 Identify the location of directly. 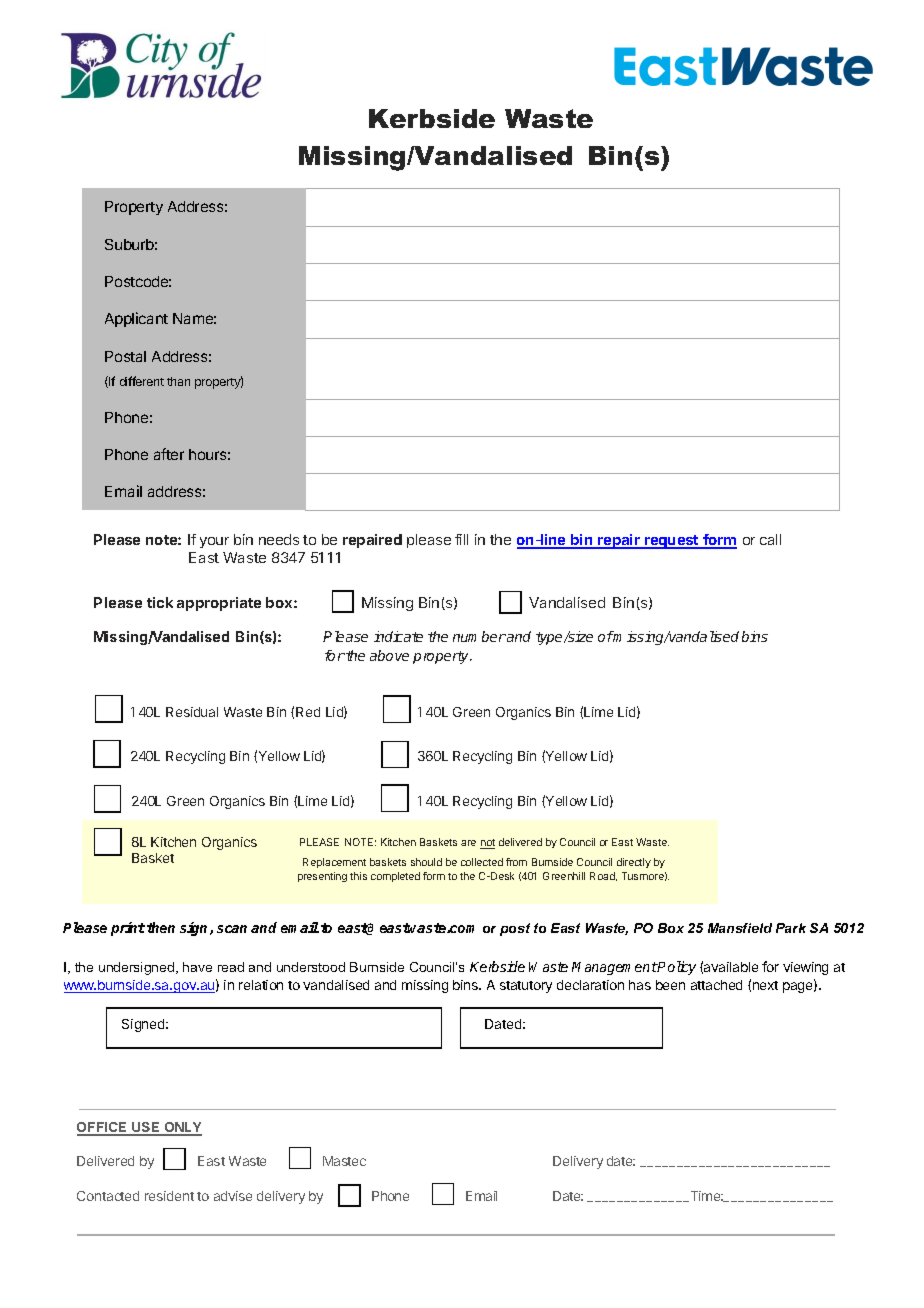
(634, 863).
